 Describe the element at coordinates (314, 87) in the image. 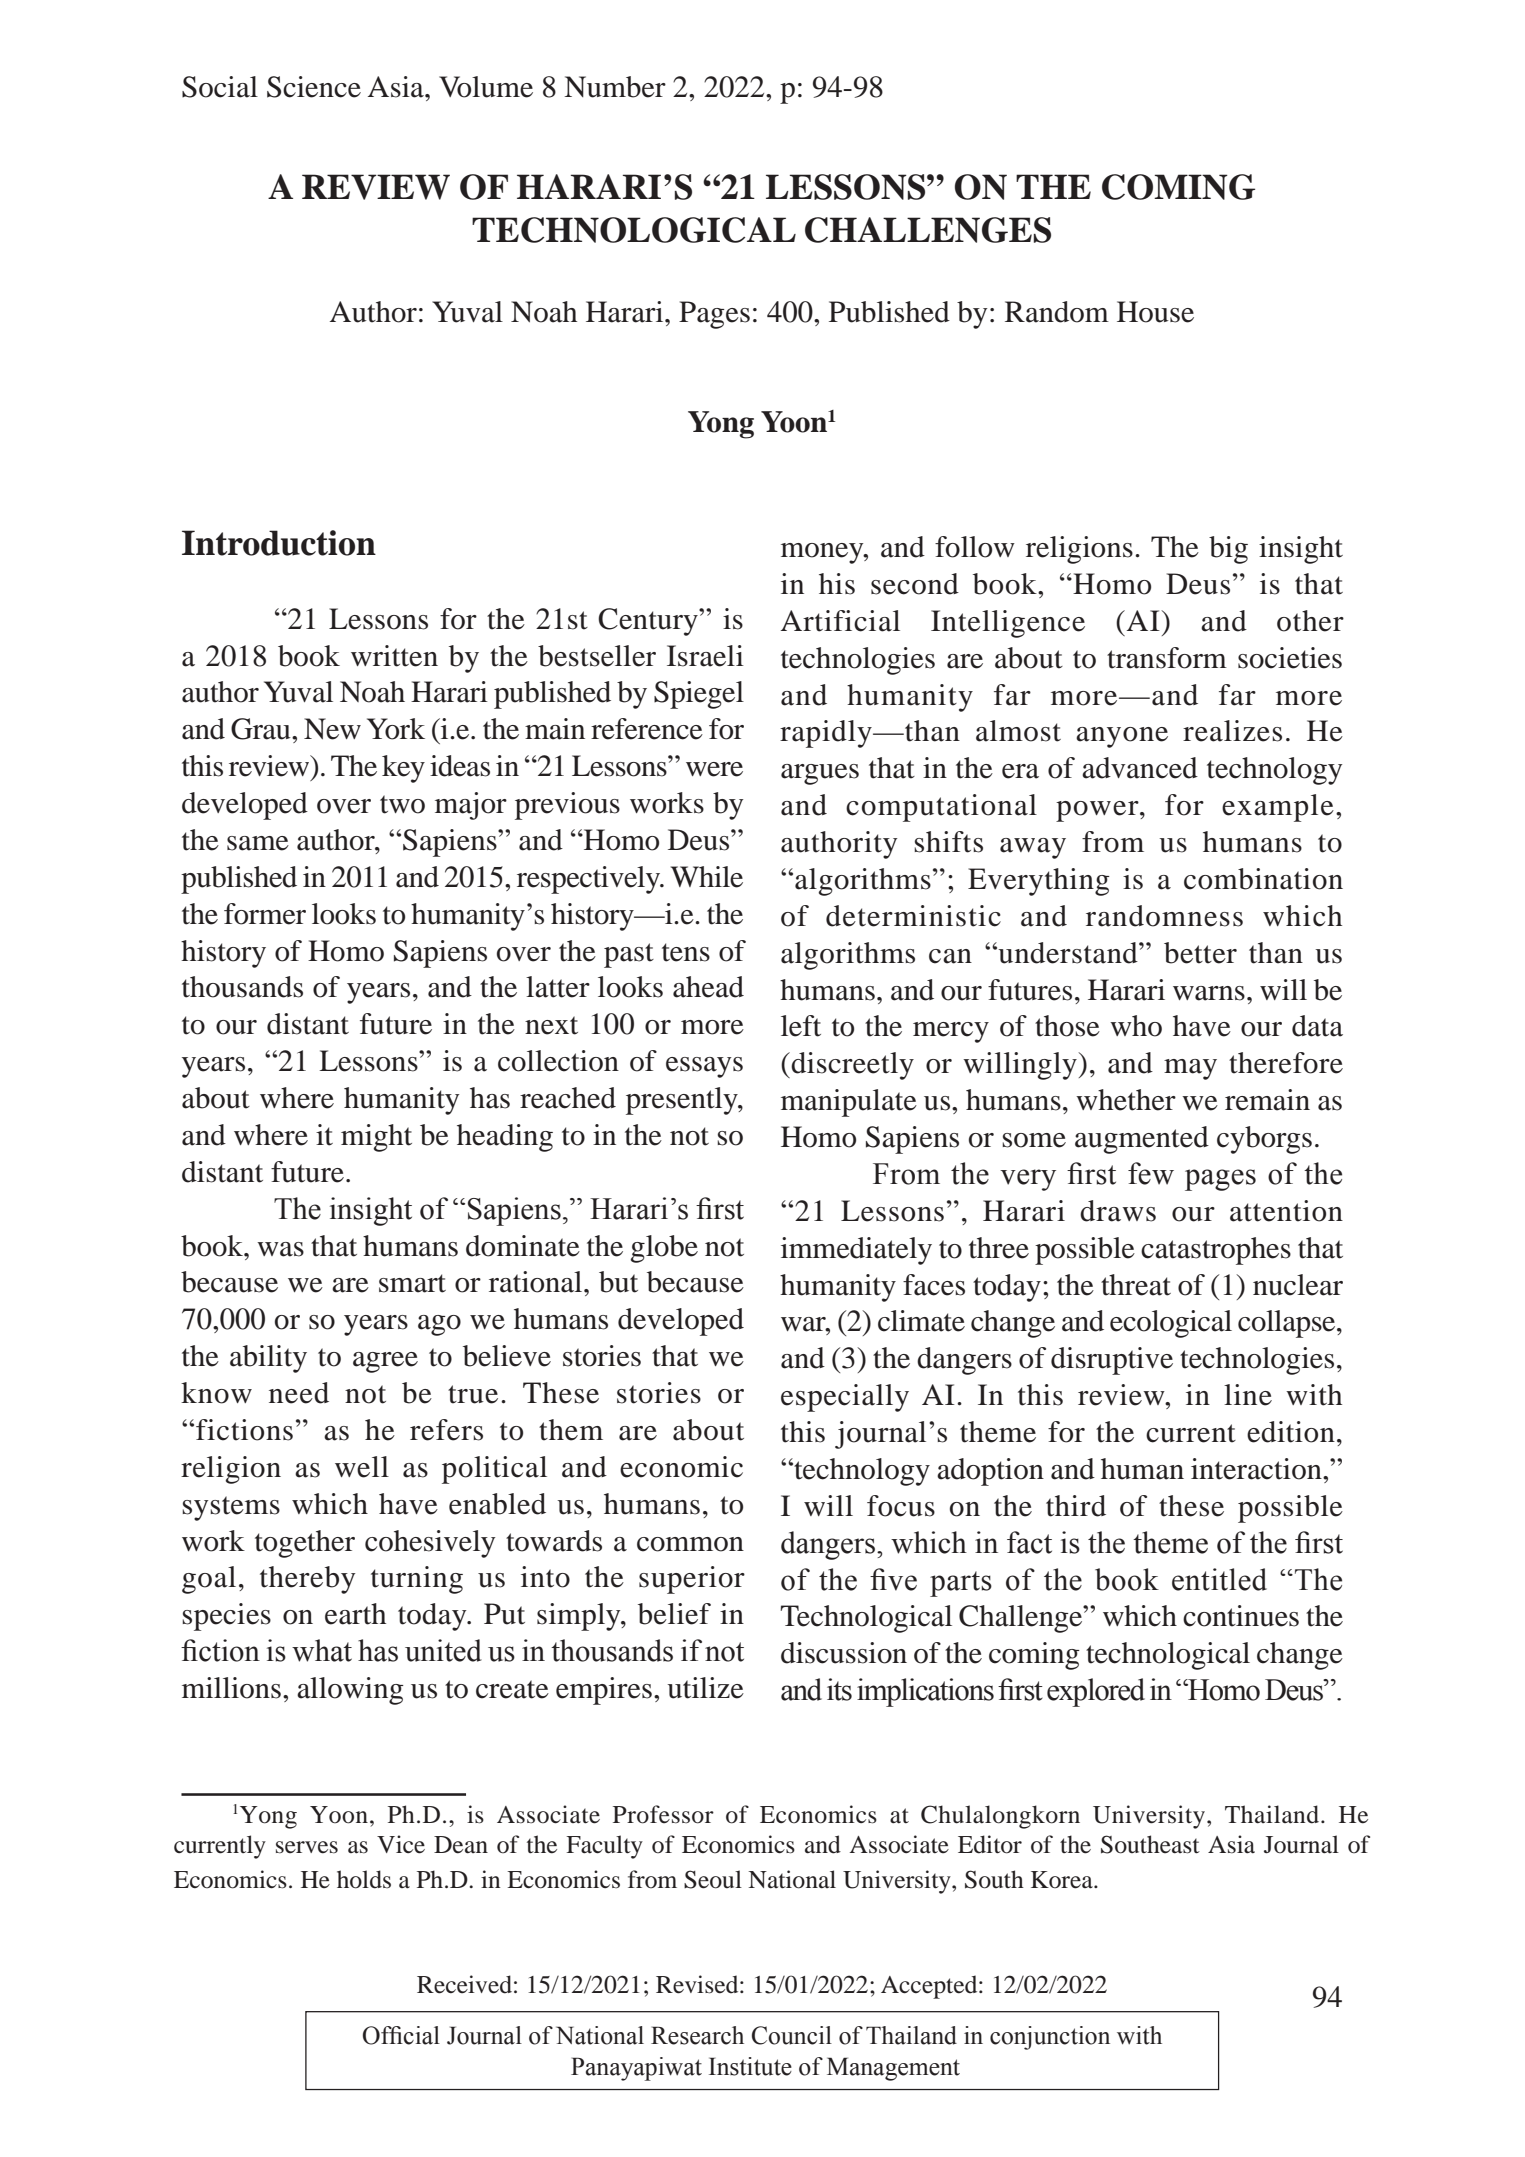

I see `Science` at that location.
